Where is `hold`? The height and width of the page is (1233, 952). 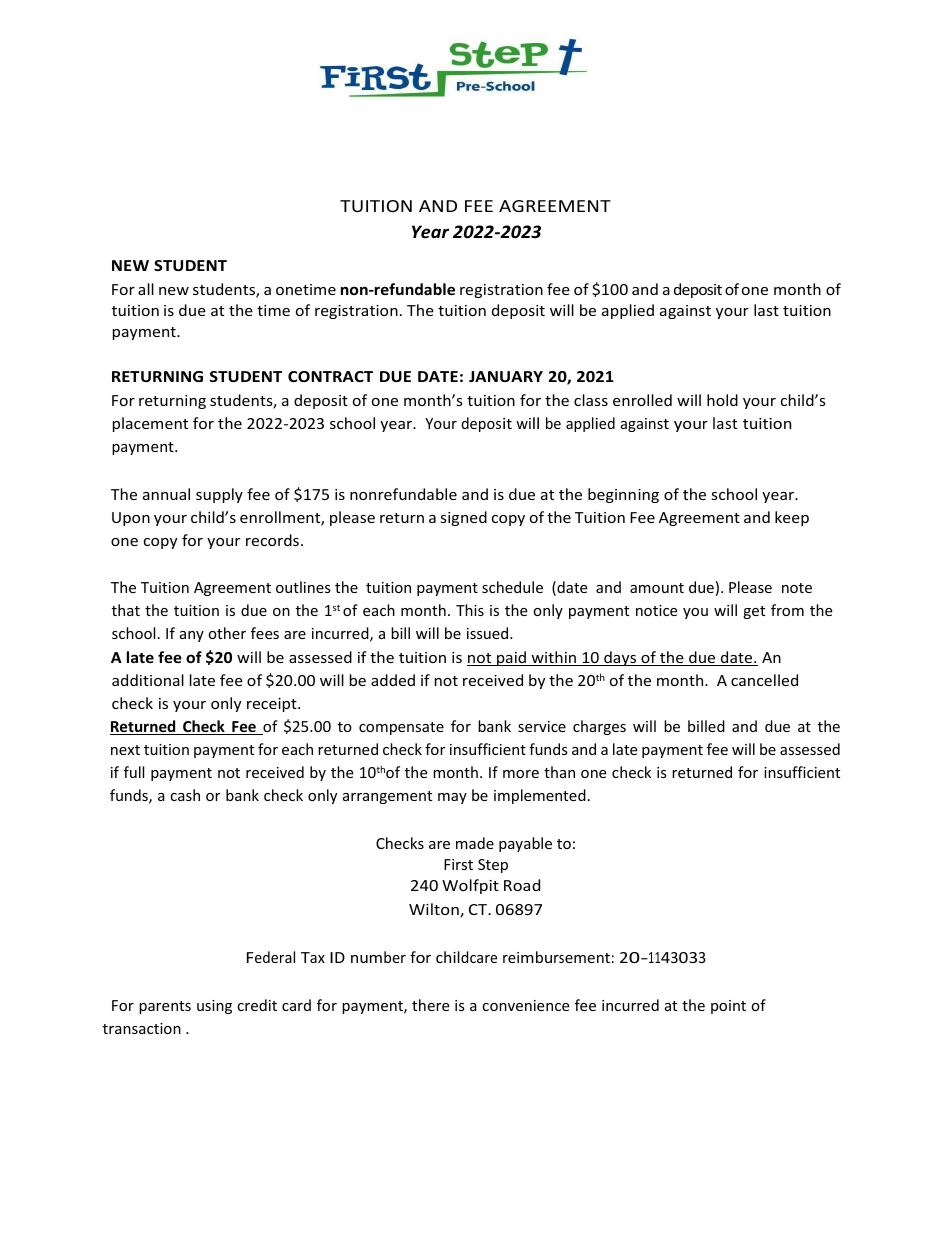 hold is located at coordinates (722, 400).
